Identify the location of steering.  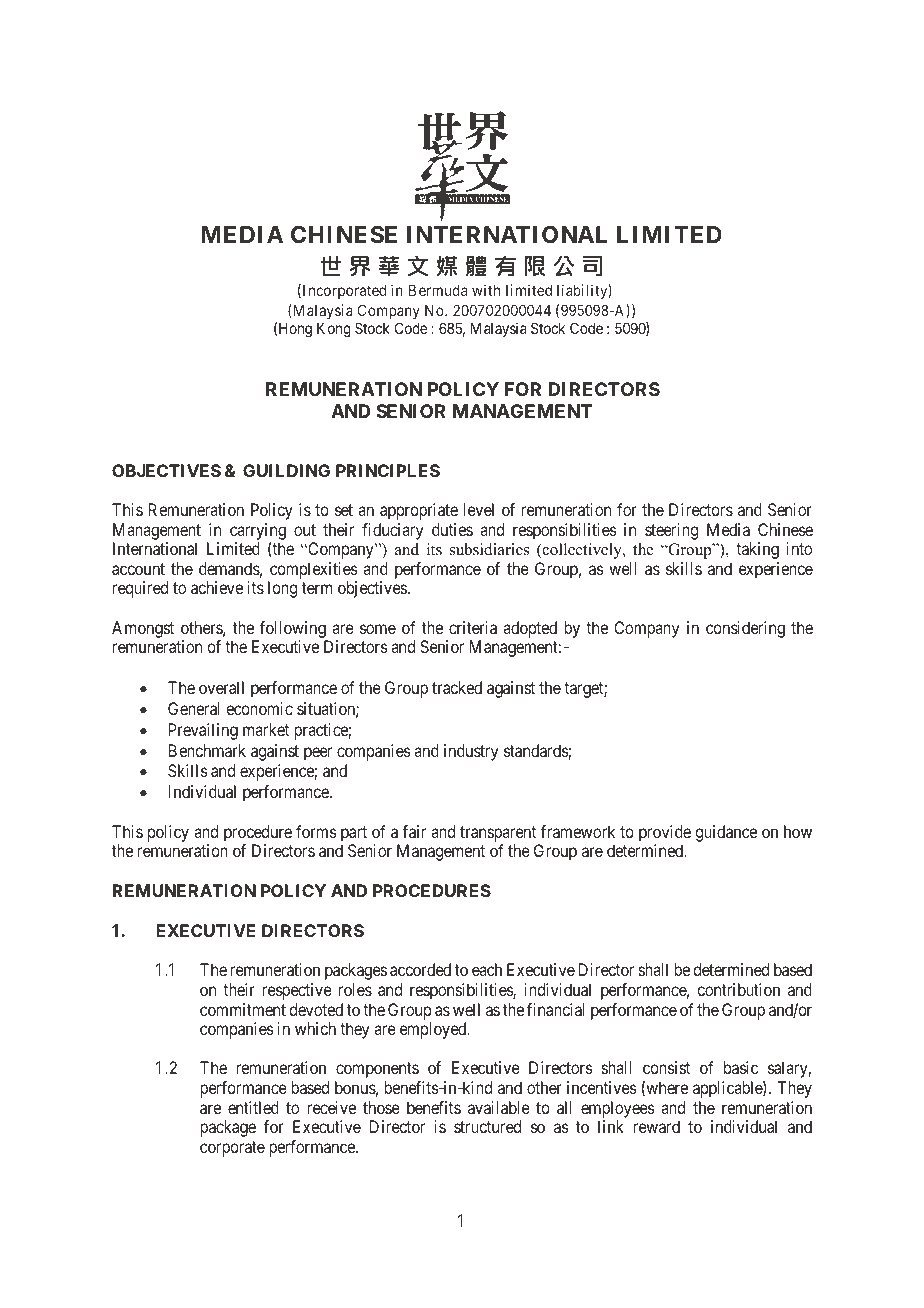
(671, 531).
